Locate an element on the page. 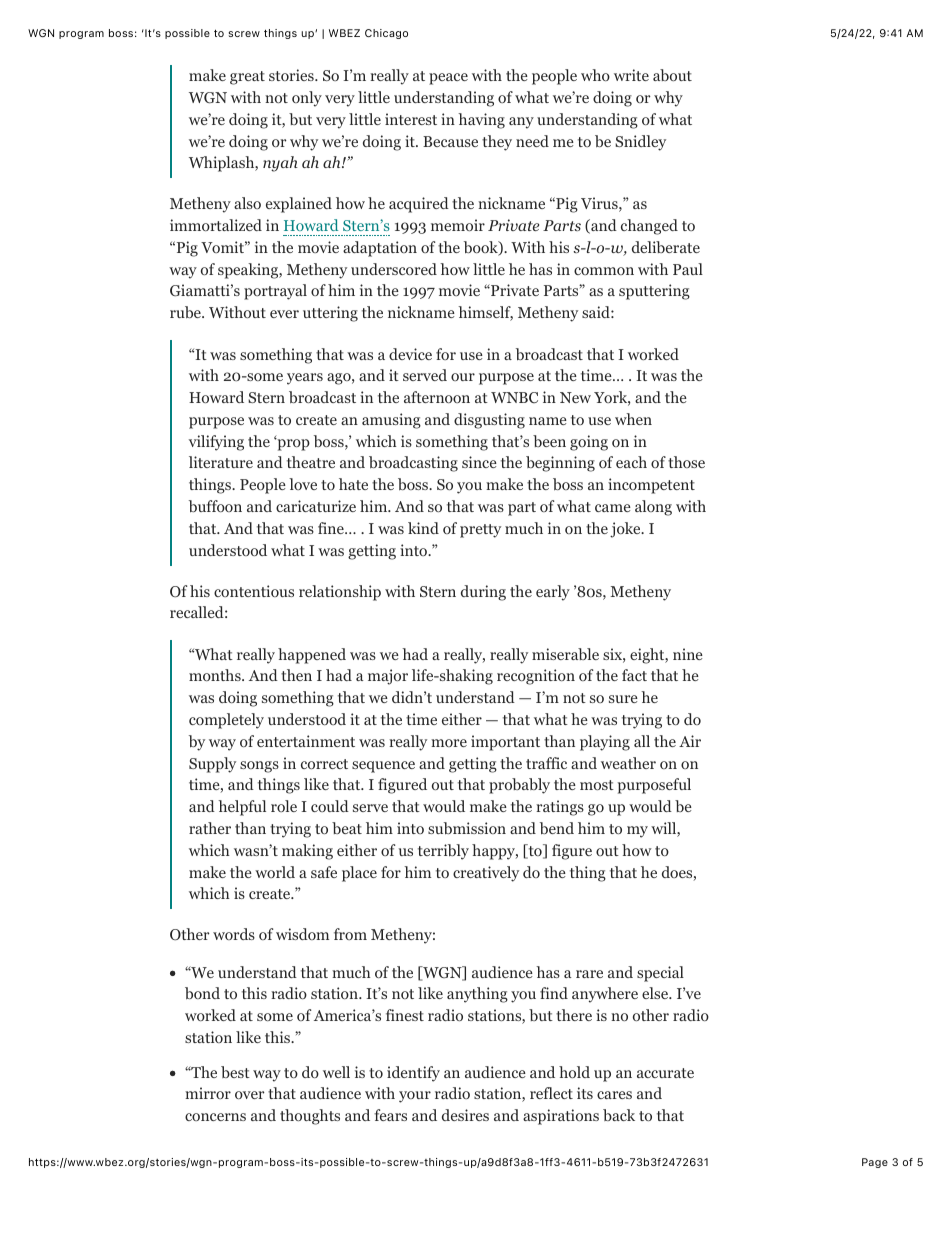  ever is located at coordinates (284, 314).
